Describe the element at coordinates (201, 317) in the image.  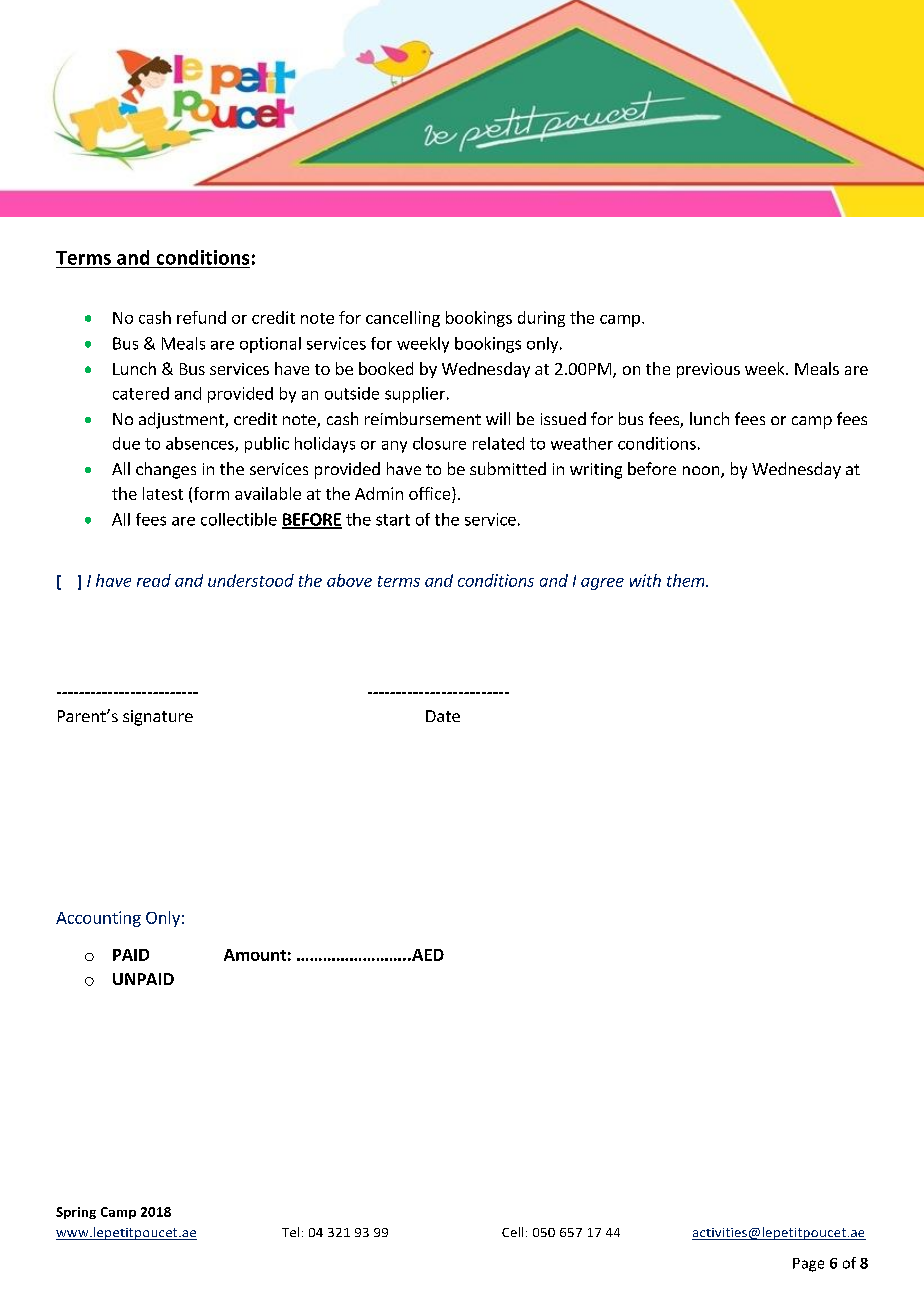
I see `refund` at that location.
